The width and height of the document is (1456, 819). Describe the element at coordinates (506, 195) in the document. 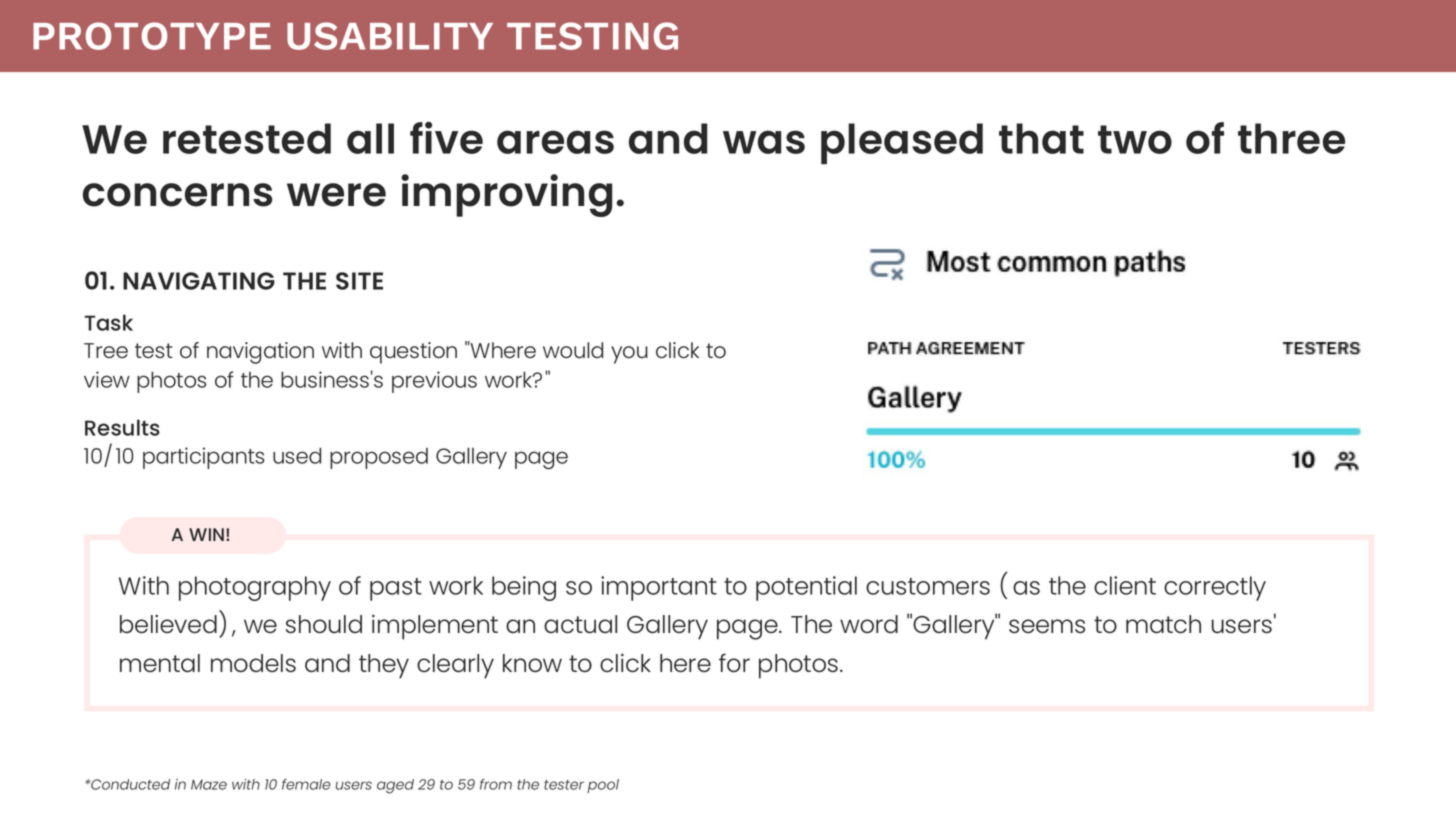

I see `improving` at that location.
